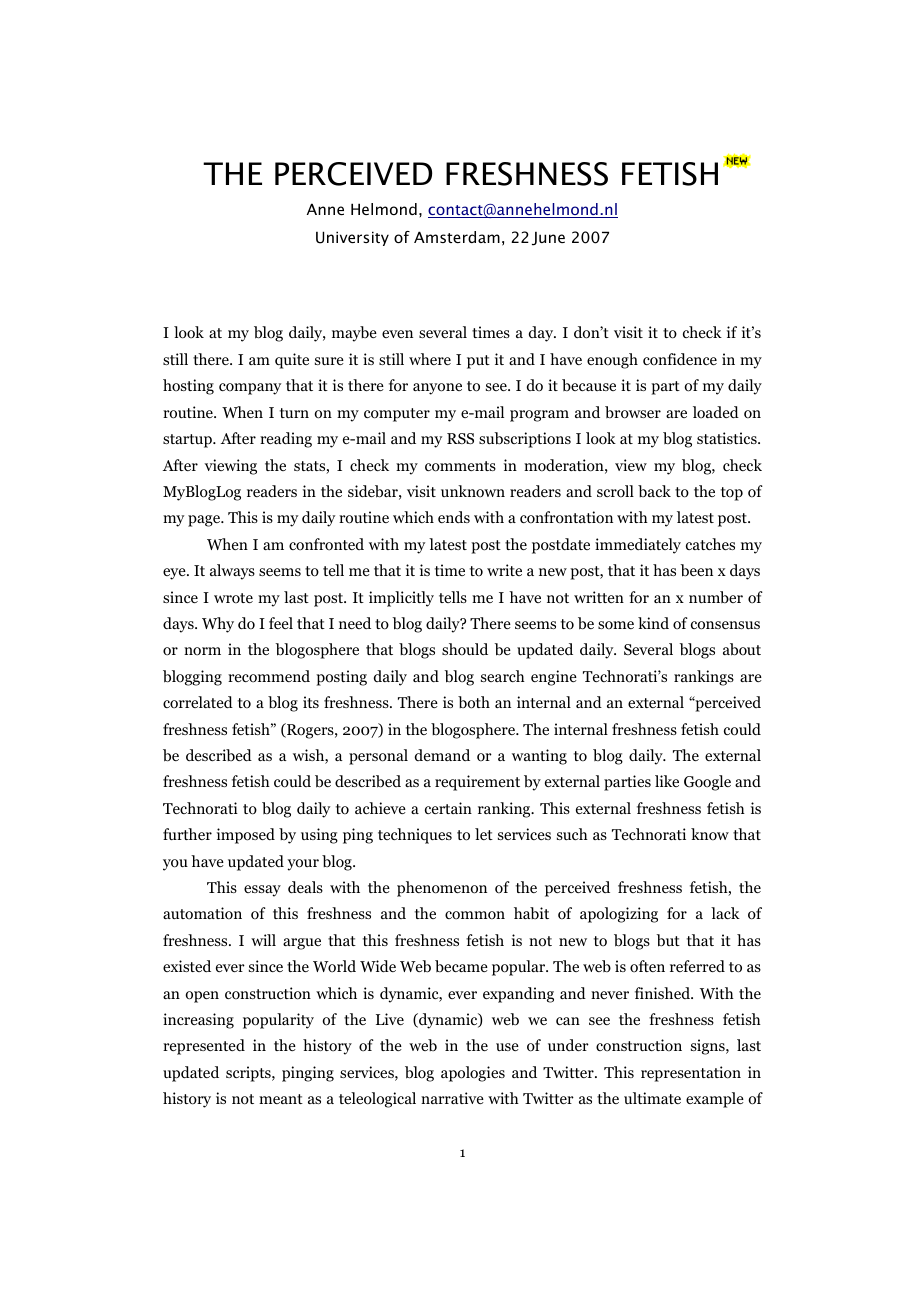 This document has height=1308, width=924. What do you see at coordinates (457, 237) in the document?
I see `Amsterdam` at bounding box center [457, 237].
